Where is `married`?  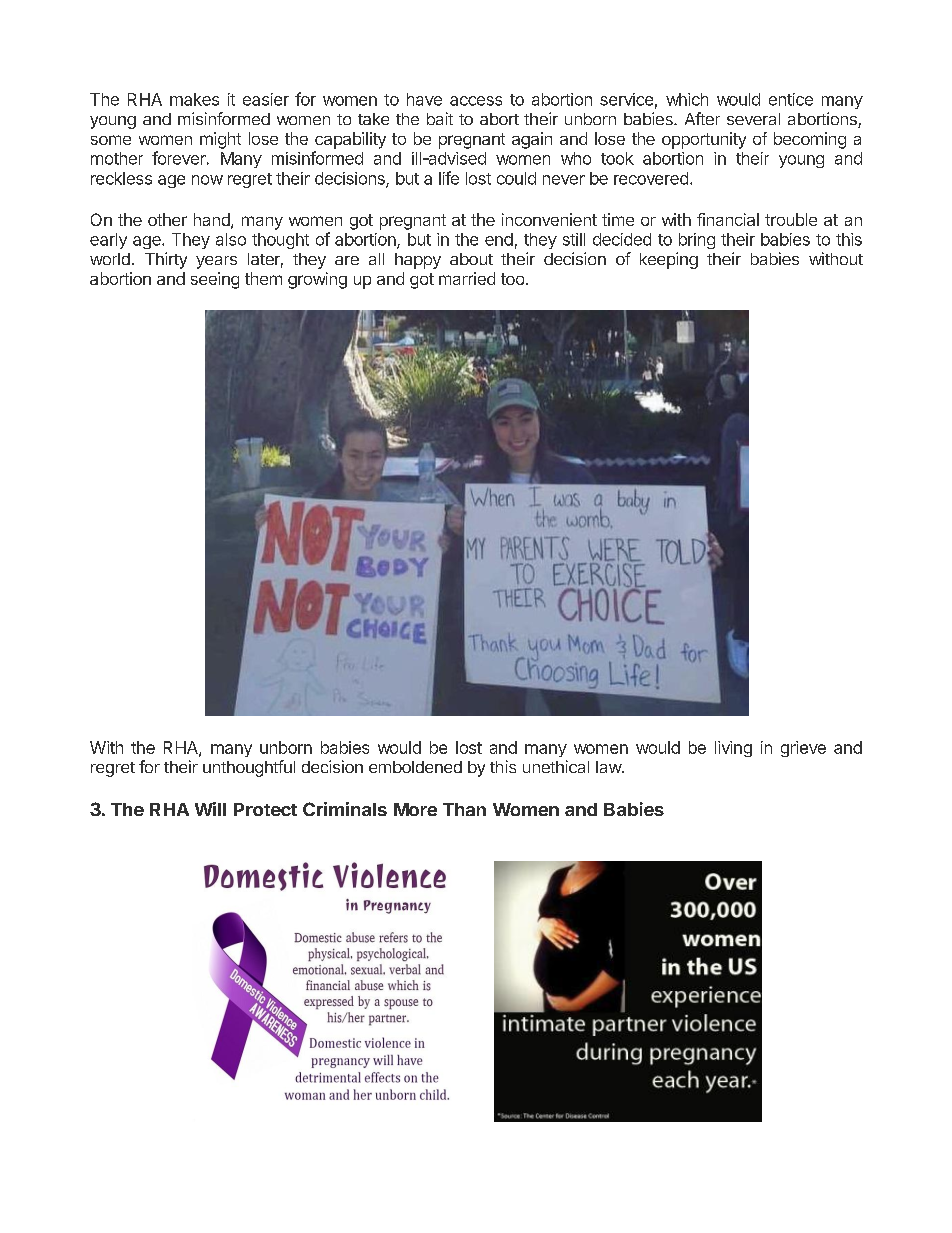
married is located at coordinates (467, 278).
